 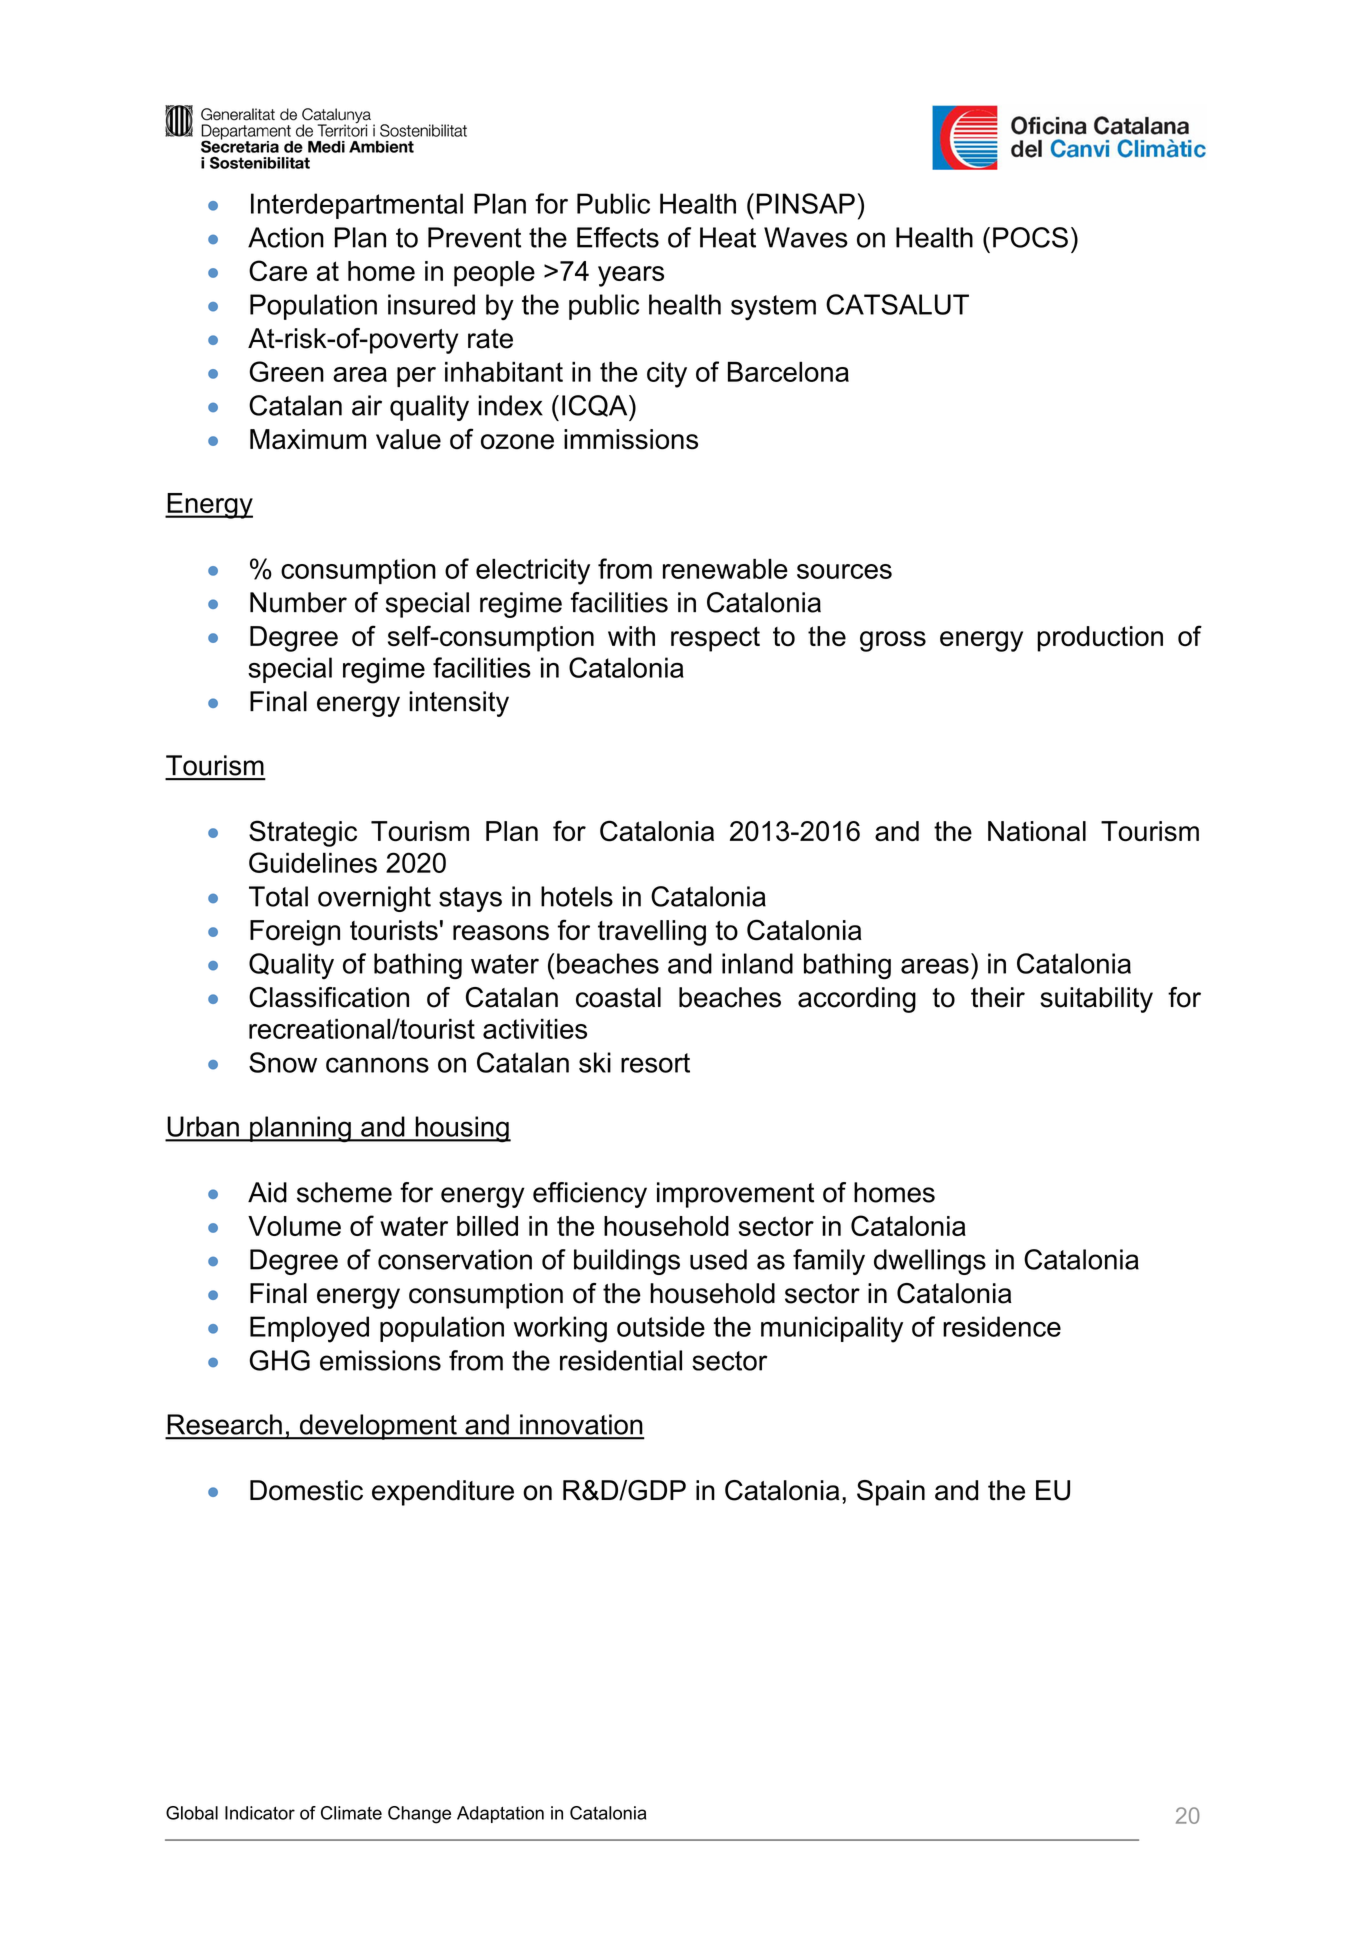 I want to click on their, so click(x=998, y=997).
